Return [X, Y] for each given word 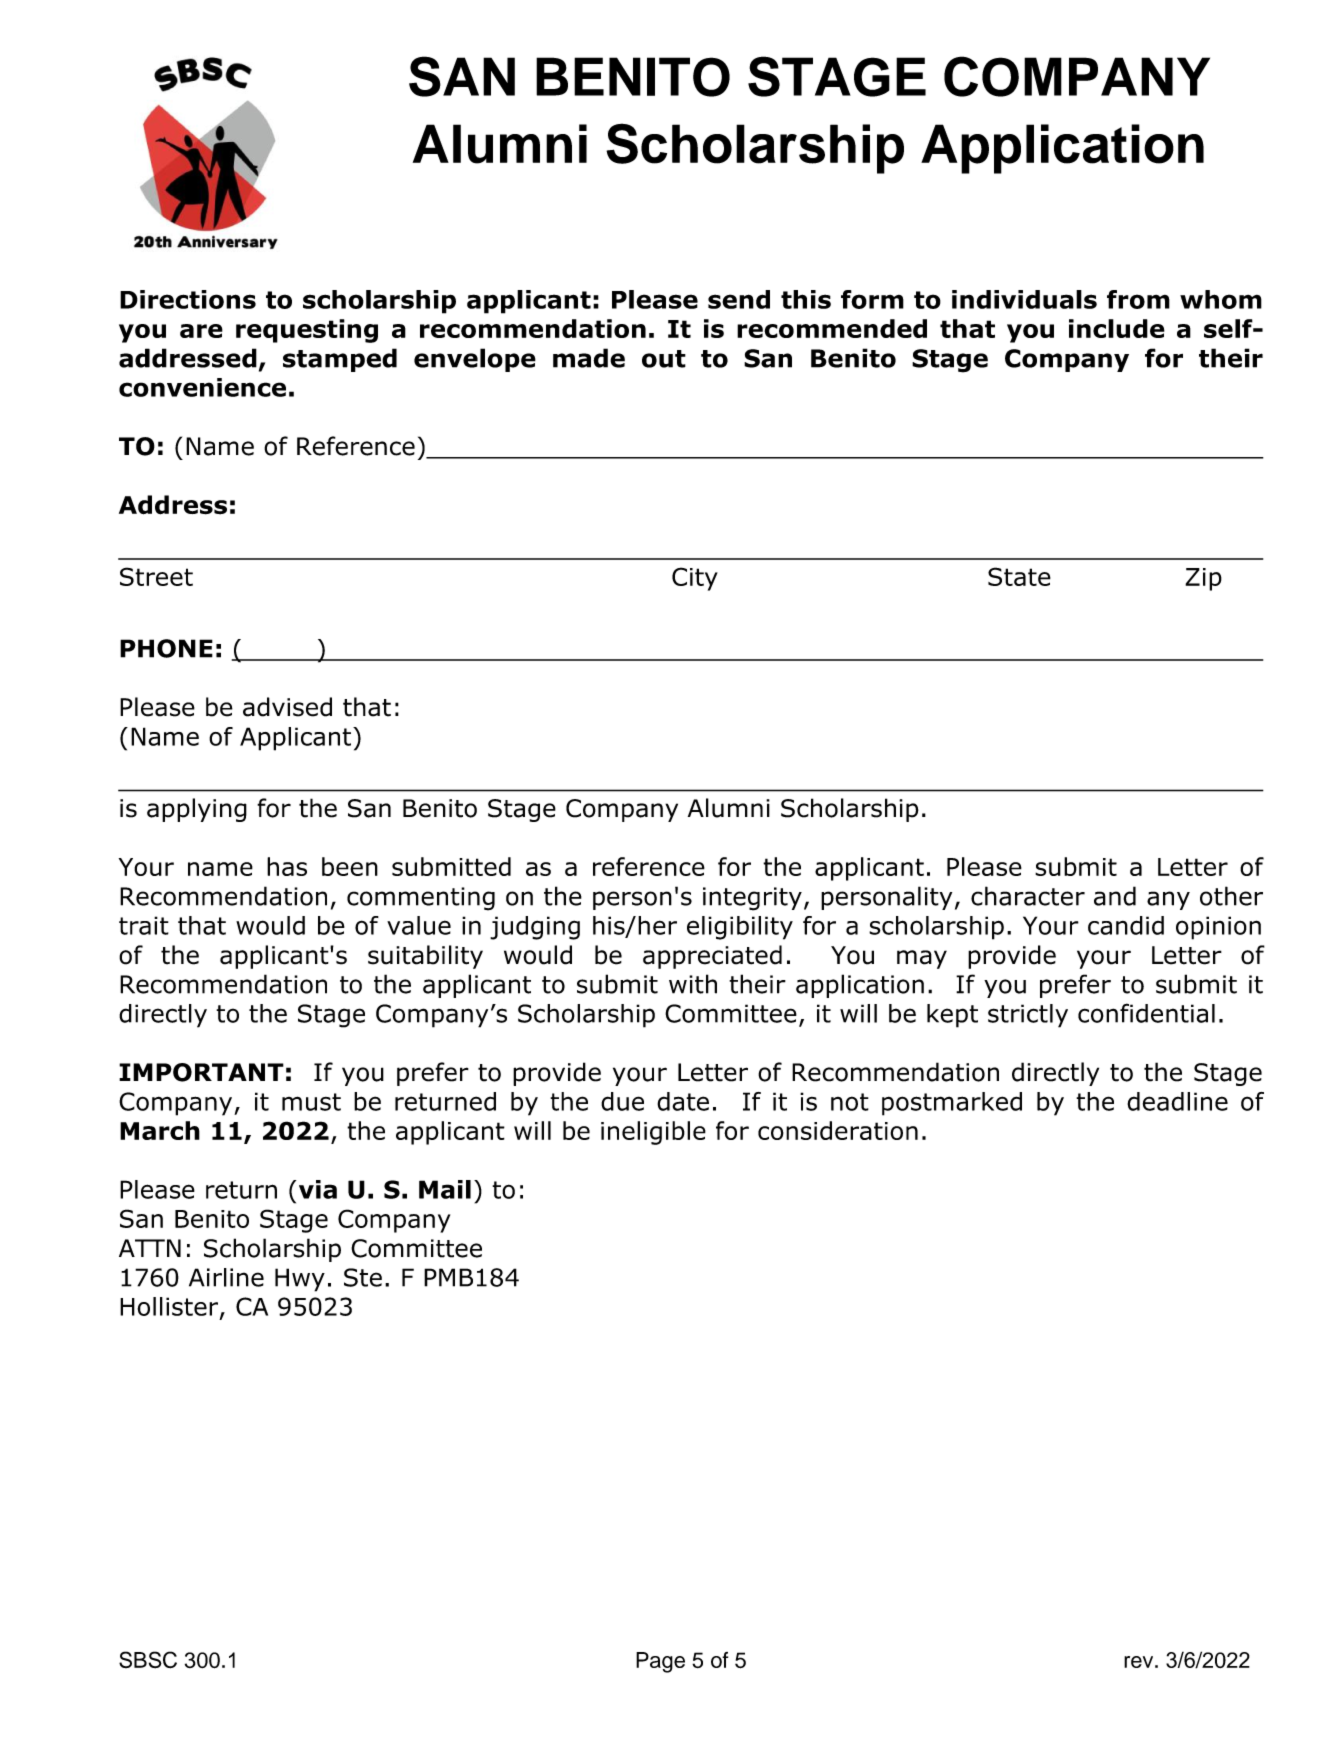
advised [287, 707]
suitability [425, 957]
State [1019, 576]
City [695, 579]
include [1117, 328]
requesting [307, 331]
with [693, 984]
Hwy [300, 1280]
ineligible [653, 1133]
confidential [1146, 1013]
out [664, 359]
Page [660, 1662]
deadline [1177, 1101]
